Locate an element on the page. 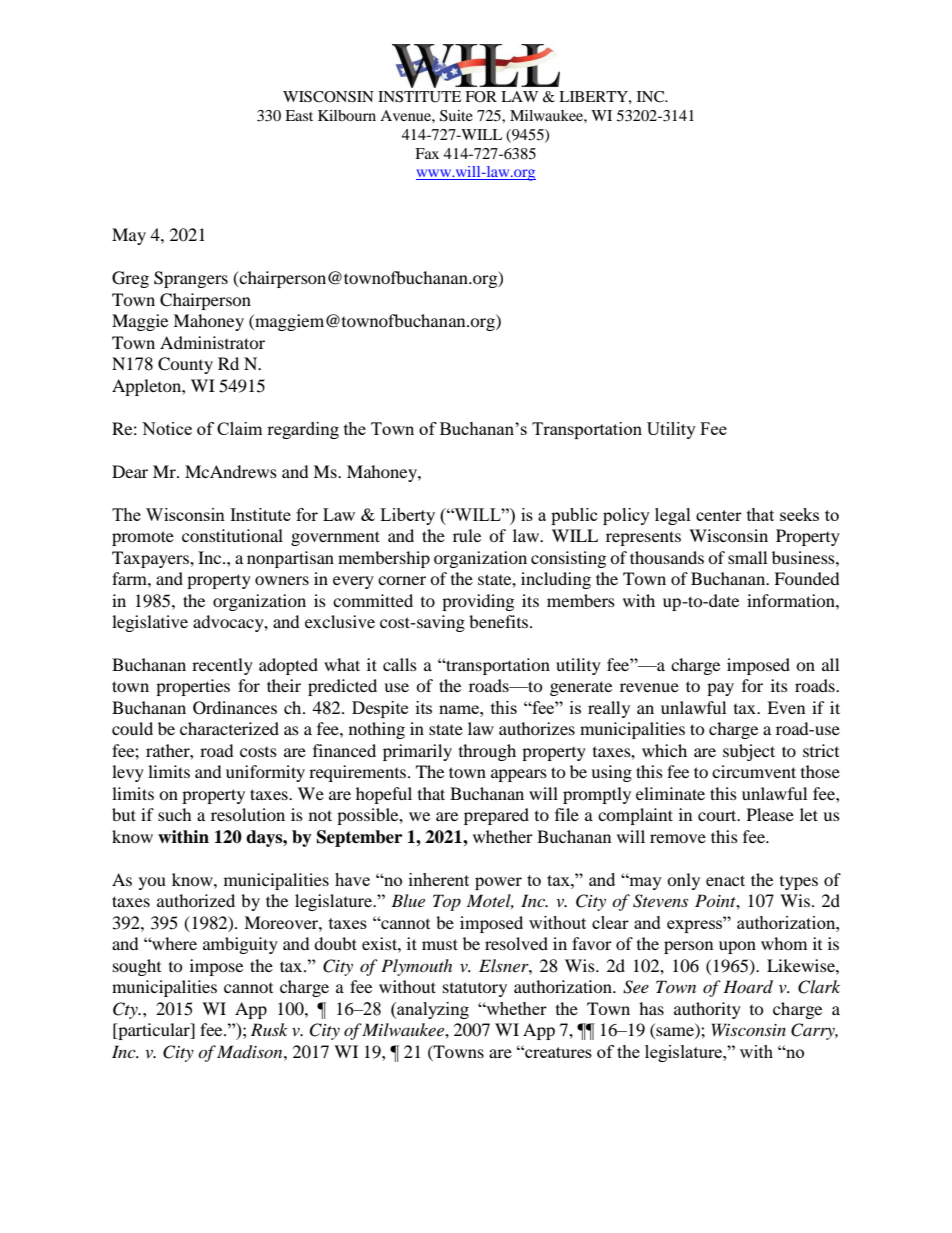  enact is located at coordinates (725, 880).
